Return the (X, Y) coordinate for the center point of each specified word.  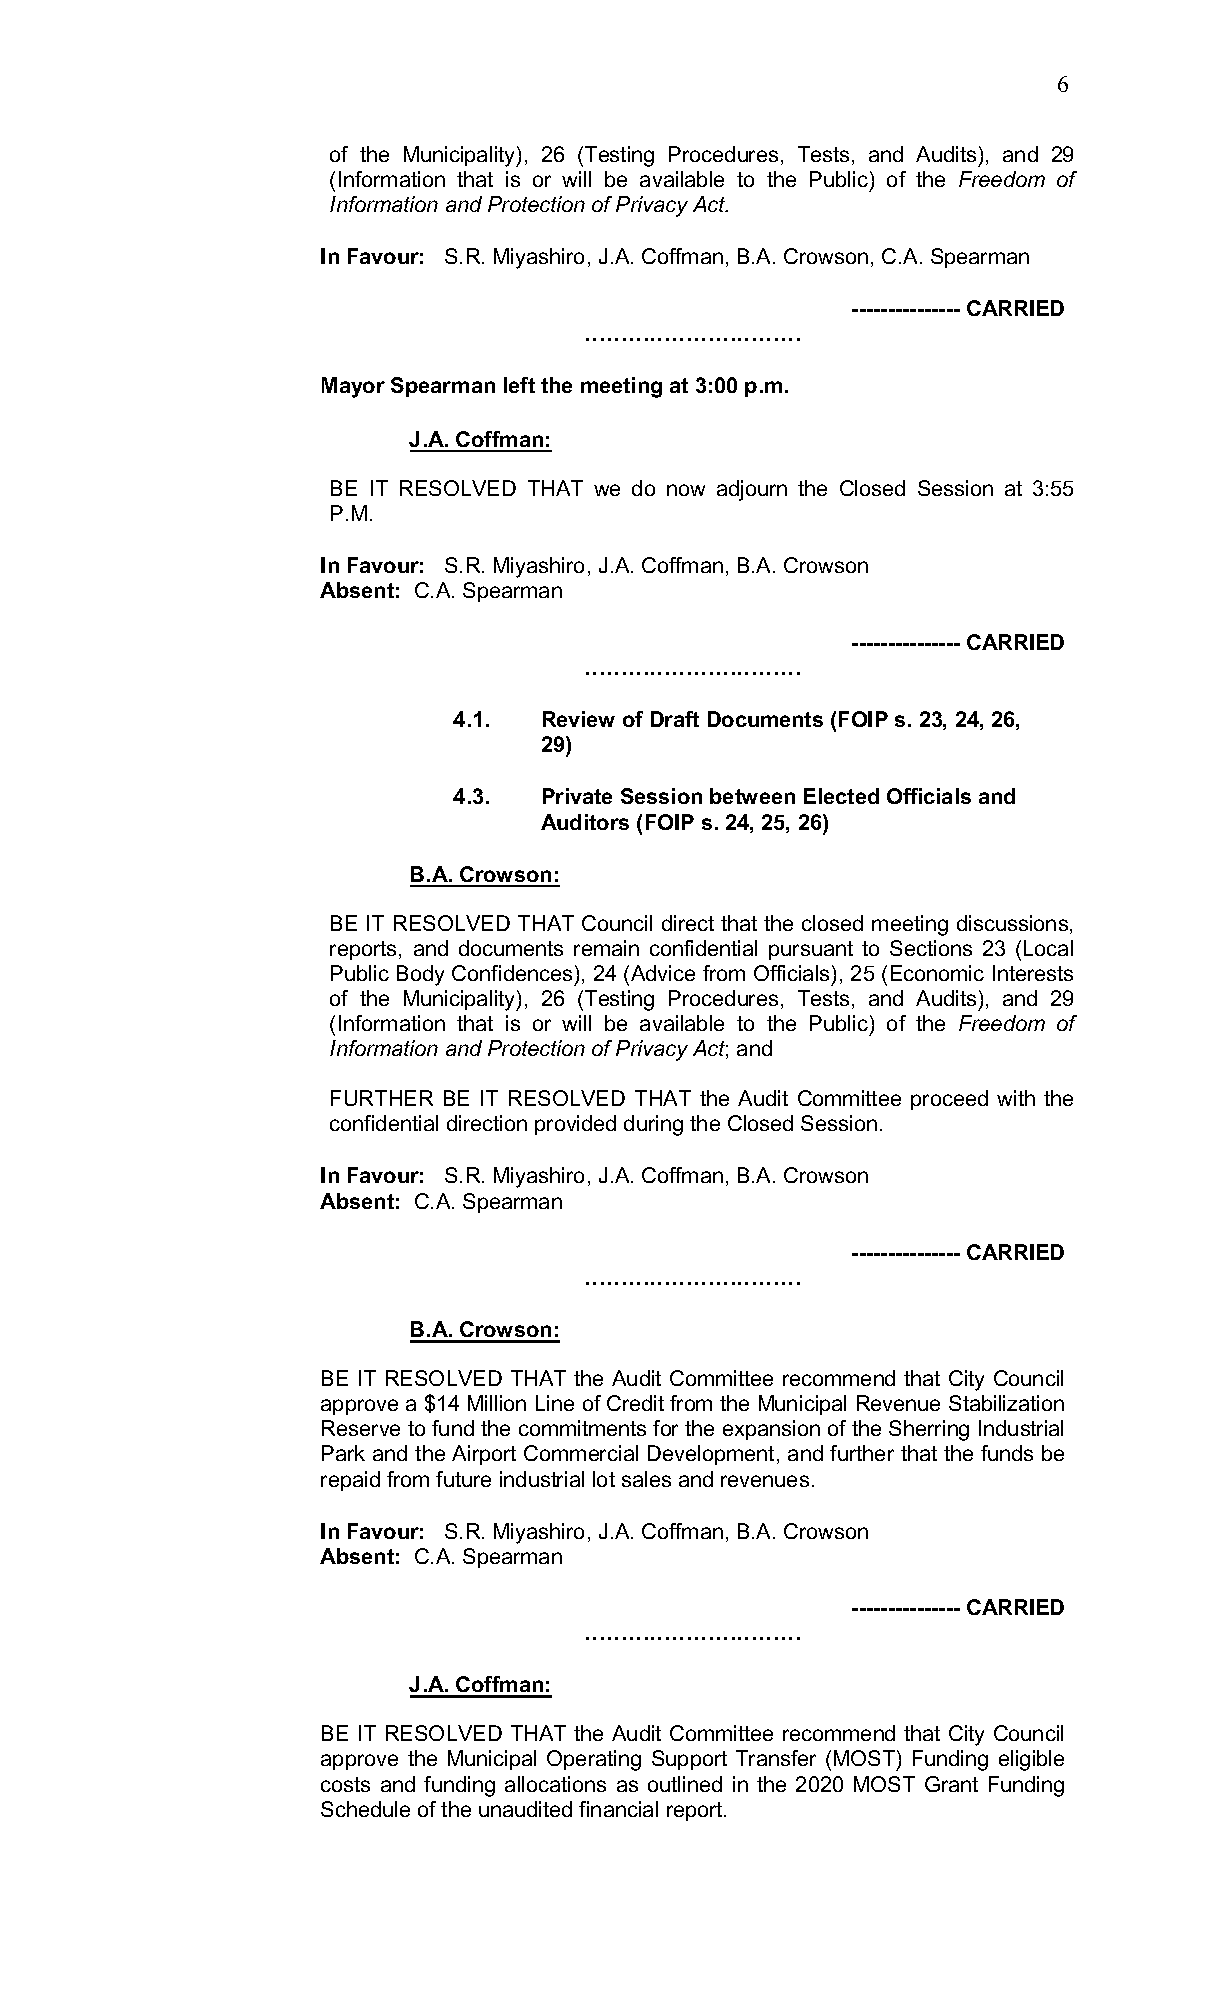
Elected (841, 796)
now (686, 490)
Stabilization (1006, 1403)
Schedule (365, 1809)
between (752, 796)
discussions (1014, 924)
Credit (635, 1403)
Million (497, 1403)
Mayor (353, 387)
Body (420, 975)
